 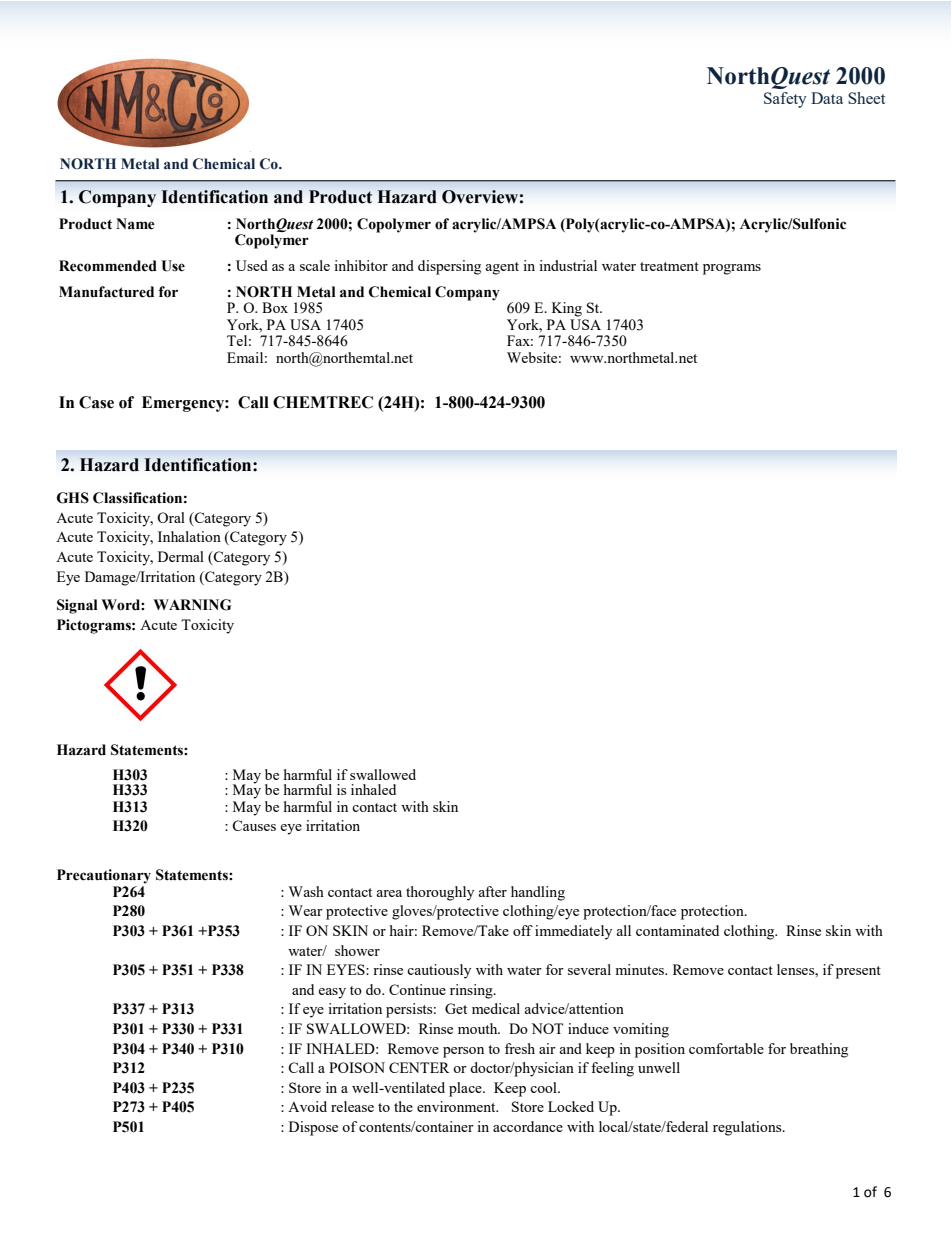 What do you see at coordinates (466, 1089) in the image?
I see `place` at bounding box center [466, 1089].
